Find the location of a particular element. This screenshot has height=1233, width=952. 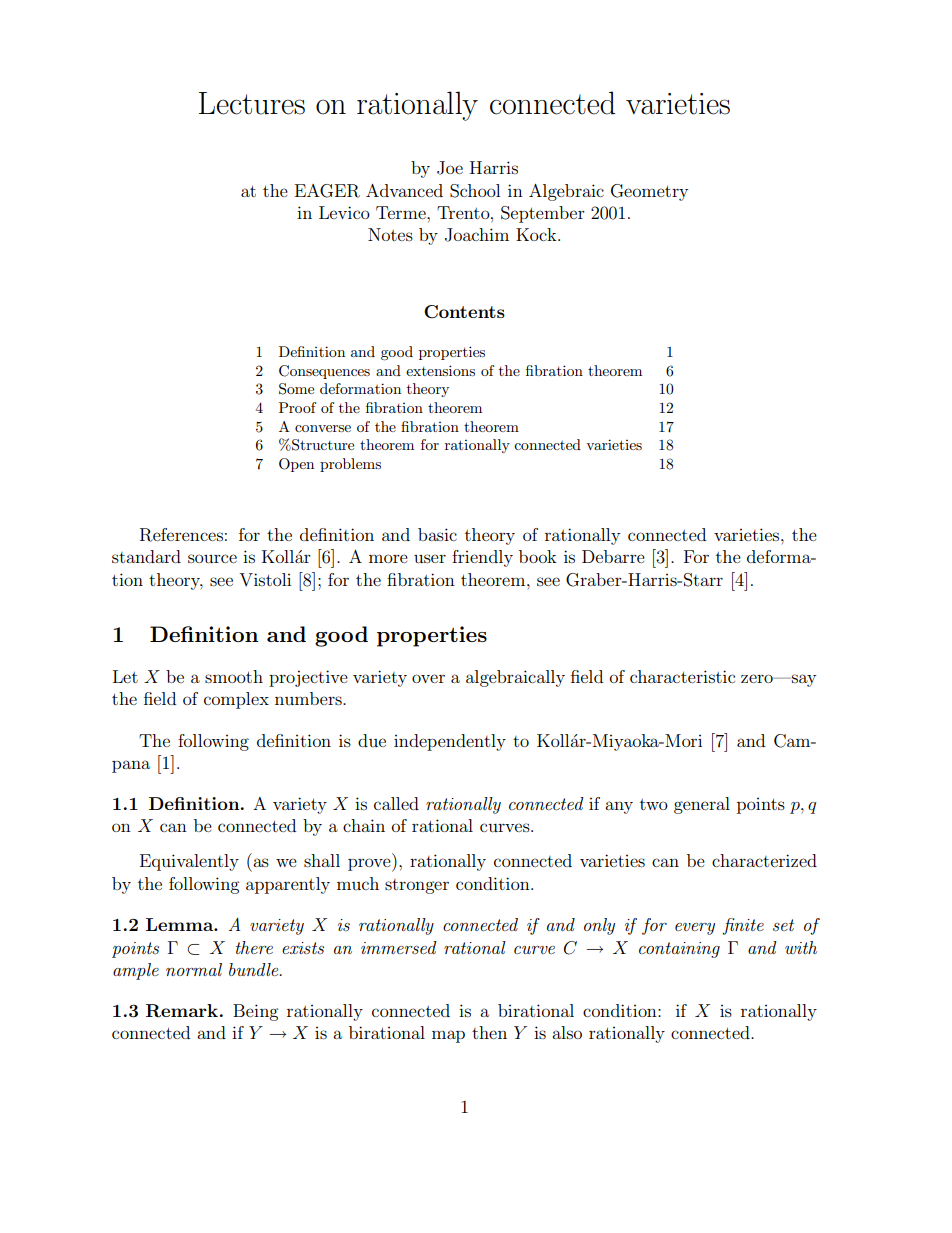

characteristic is located at coordinates (682, 676).
